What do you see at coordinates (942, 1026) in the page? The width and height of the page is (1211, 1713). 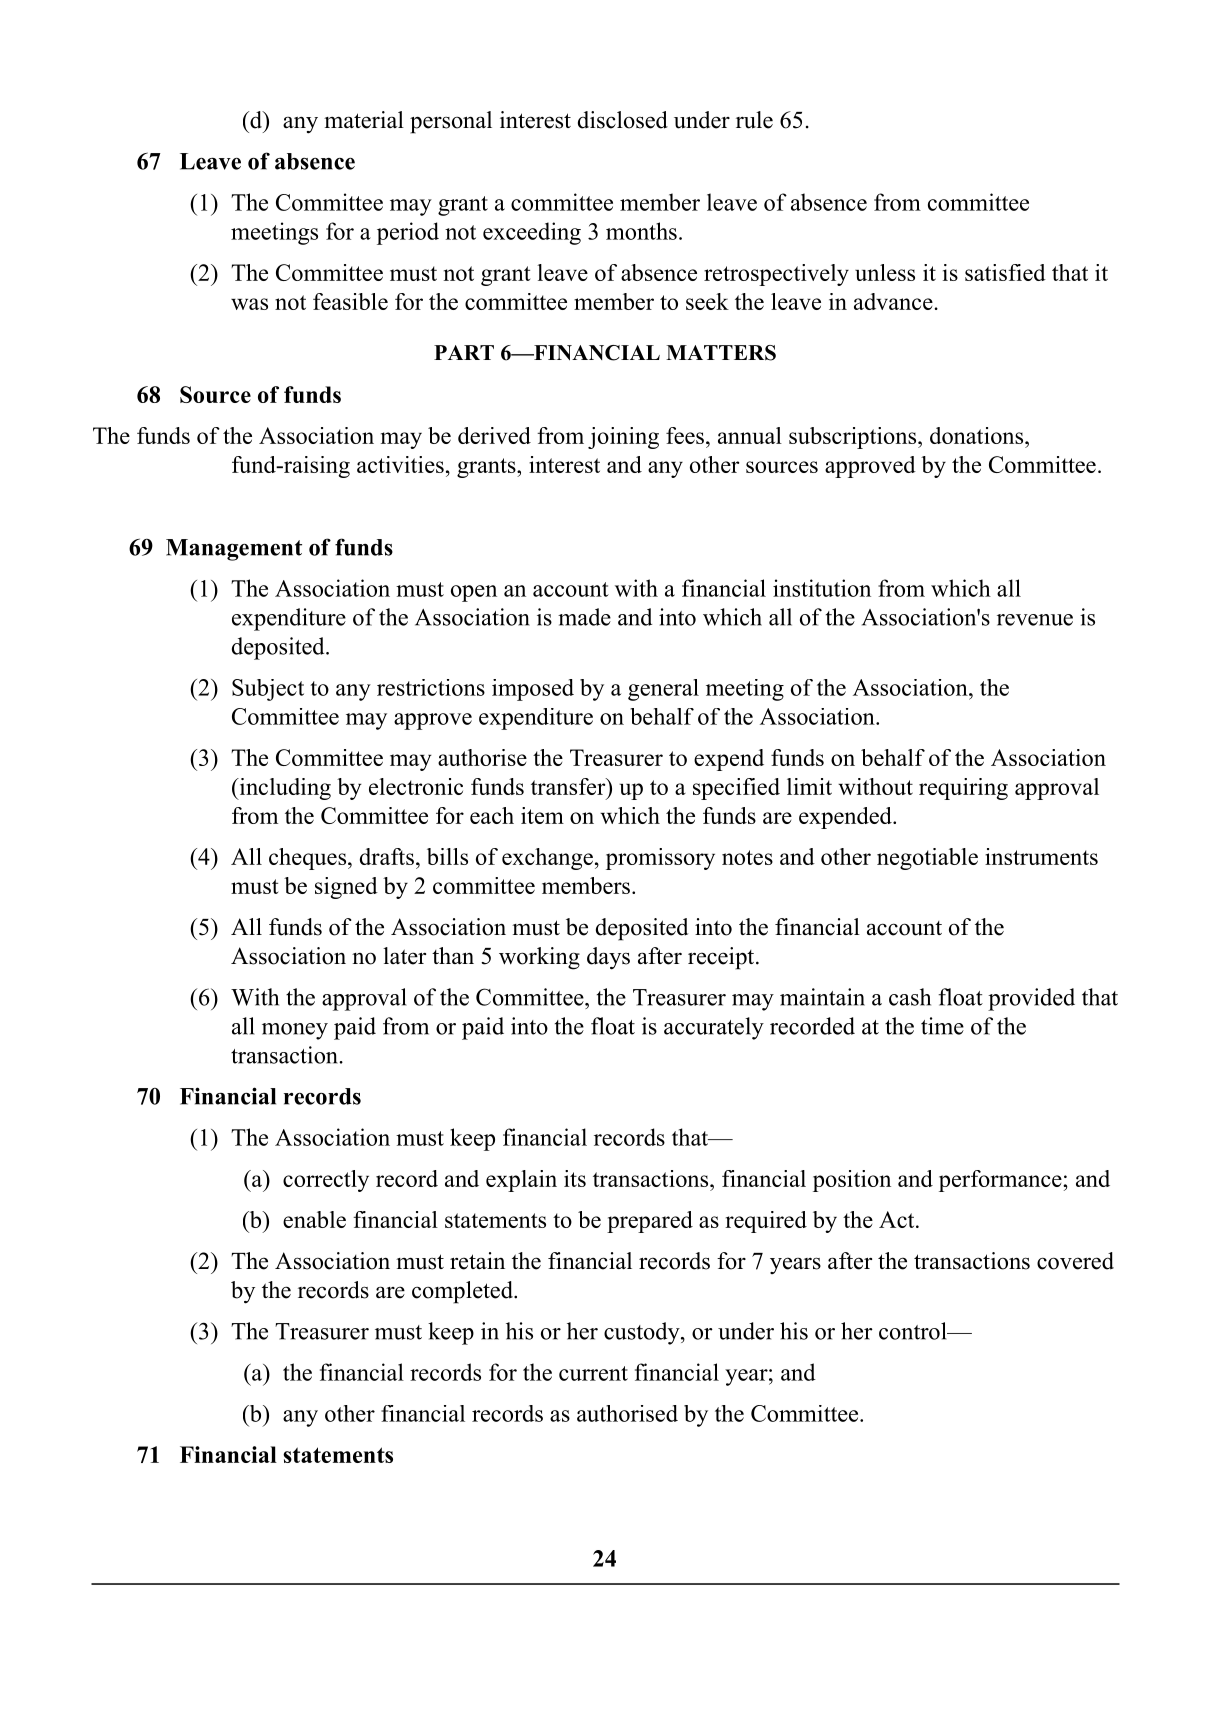 I see `time` at bounding box center [942, 1026].
